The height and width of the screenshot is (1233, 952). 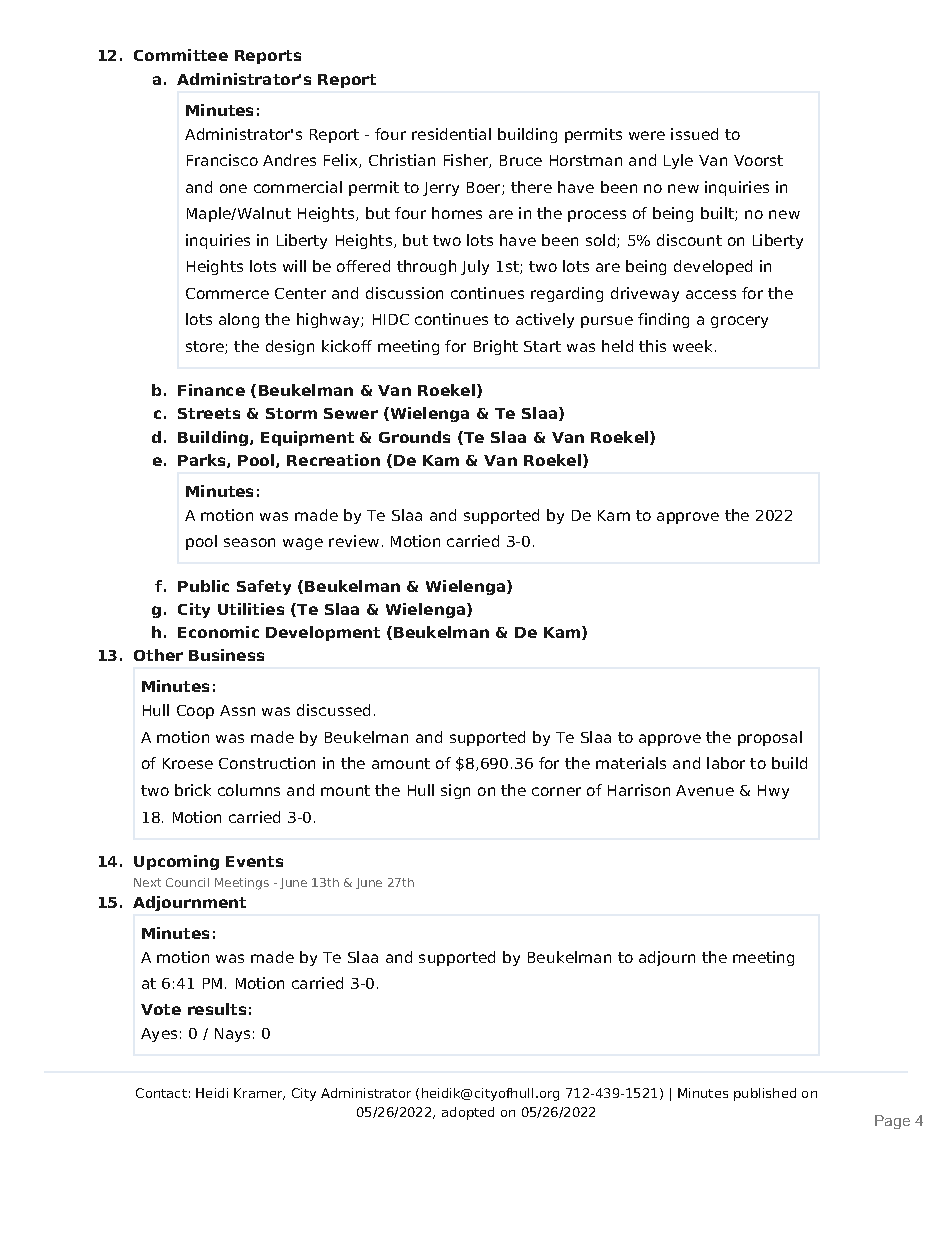 I want to click on residential, so click(x=451, y=134).
